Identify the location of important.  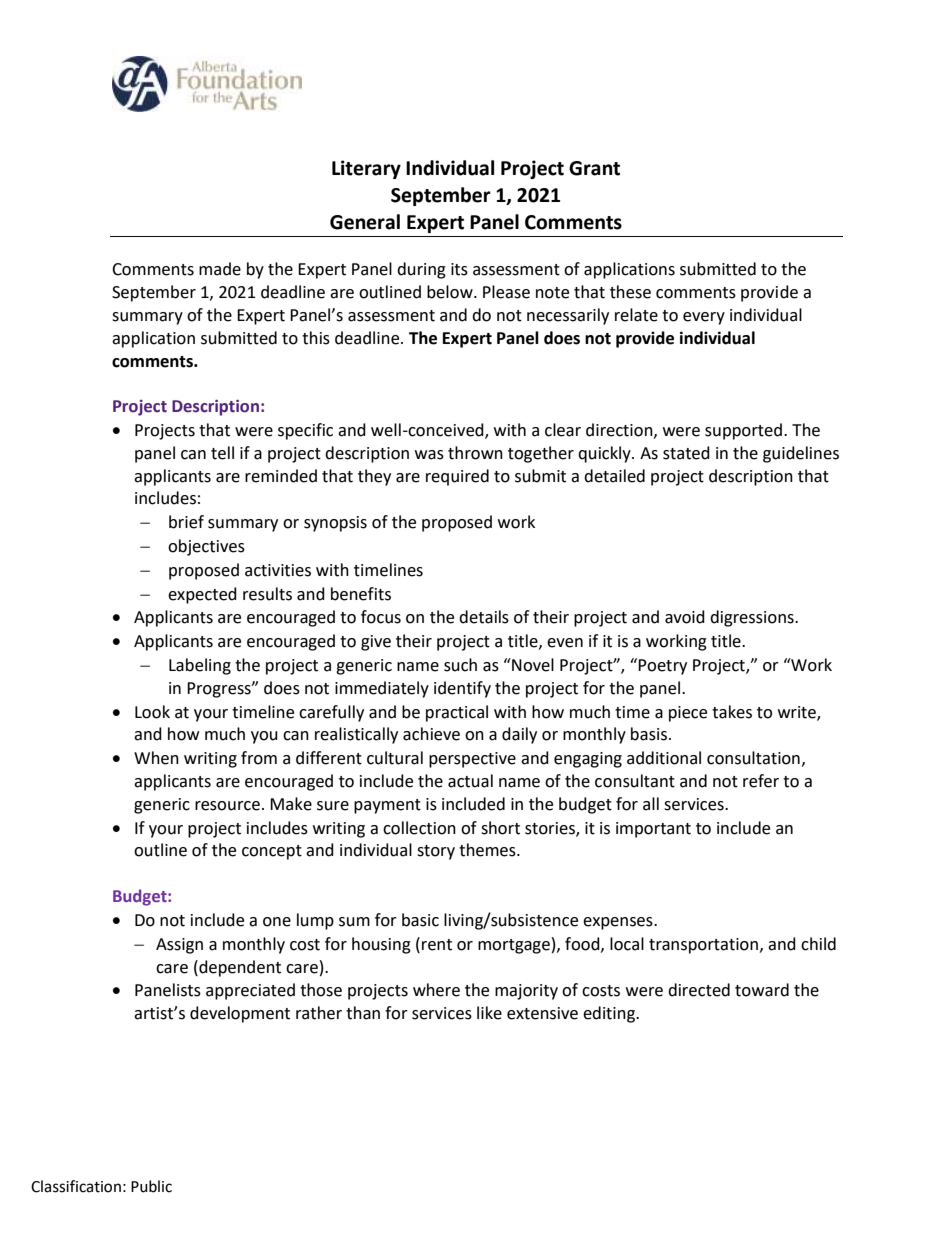
(653, 830).
